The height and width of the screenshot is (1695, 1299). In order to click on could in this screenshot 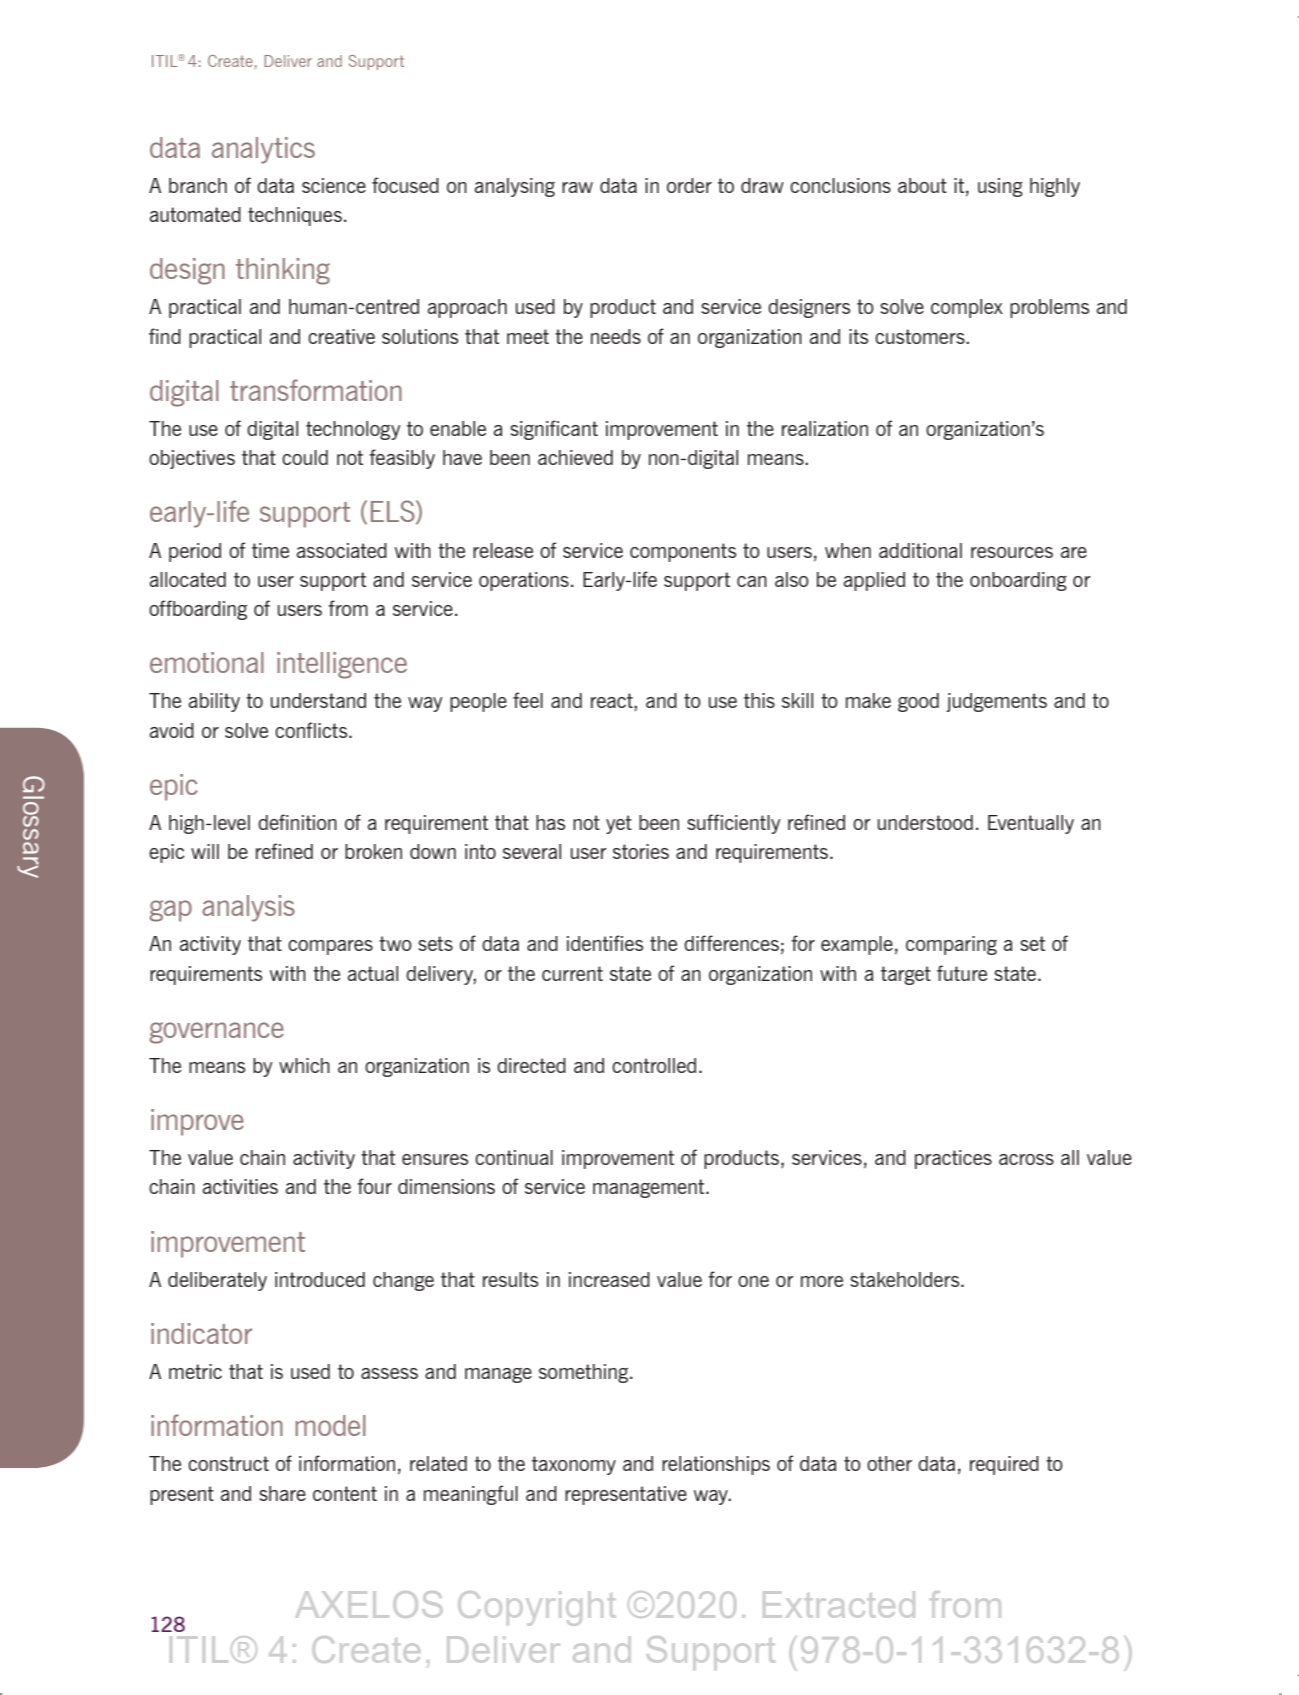, I will do `click(305, 457)`.
